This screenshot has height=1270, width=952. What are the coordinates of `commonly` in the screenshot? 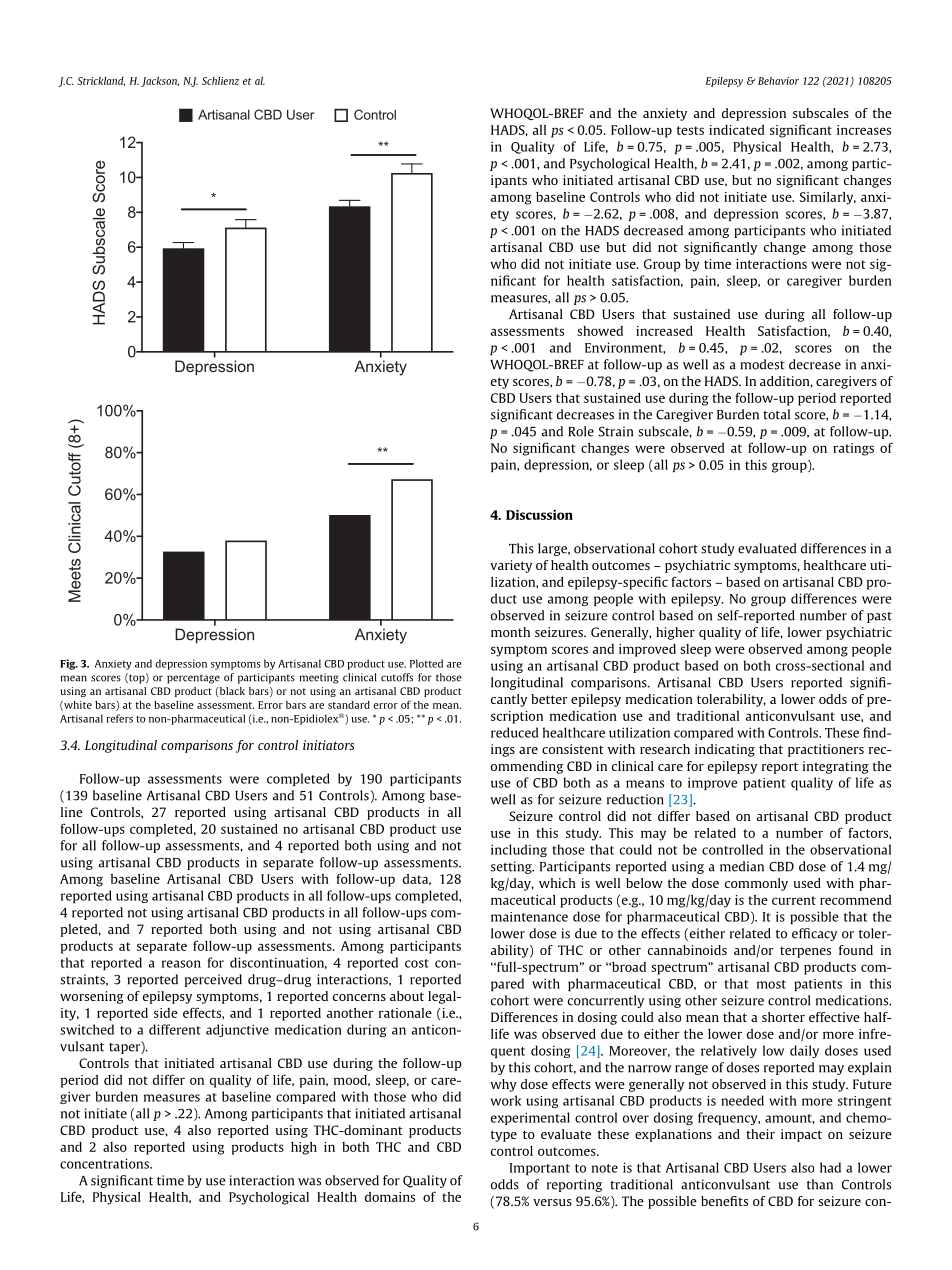 It's located at (756, 884).
